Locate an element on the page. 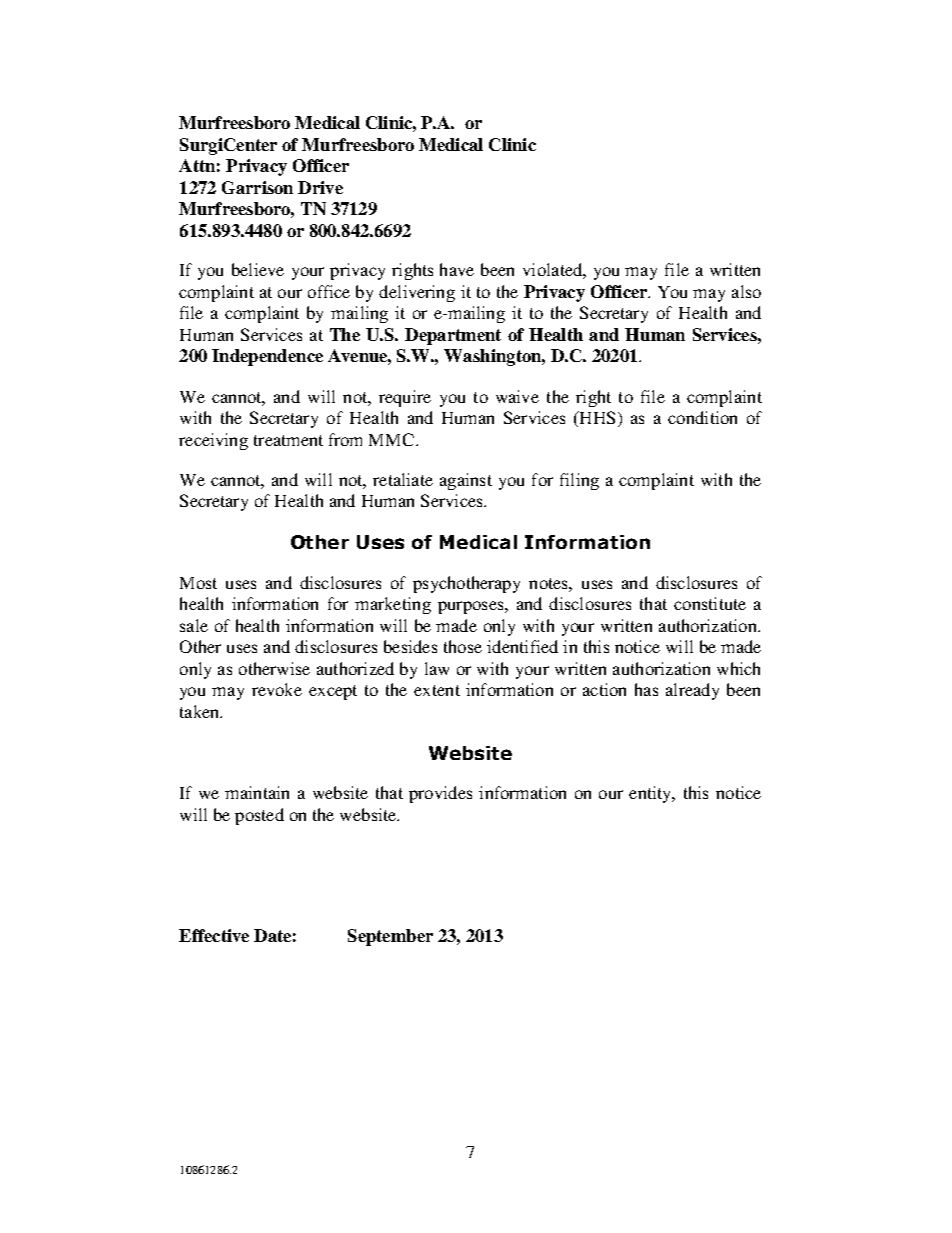 Image resolution: width=952 pixels, height=1233 pixels. September is located at coordinates (390, 937).
